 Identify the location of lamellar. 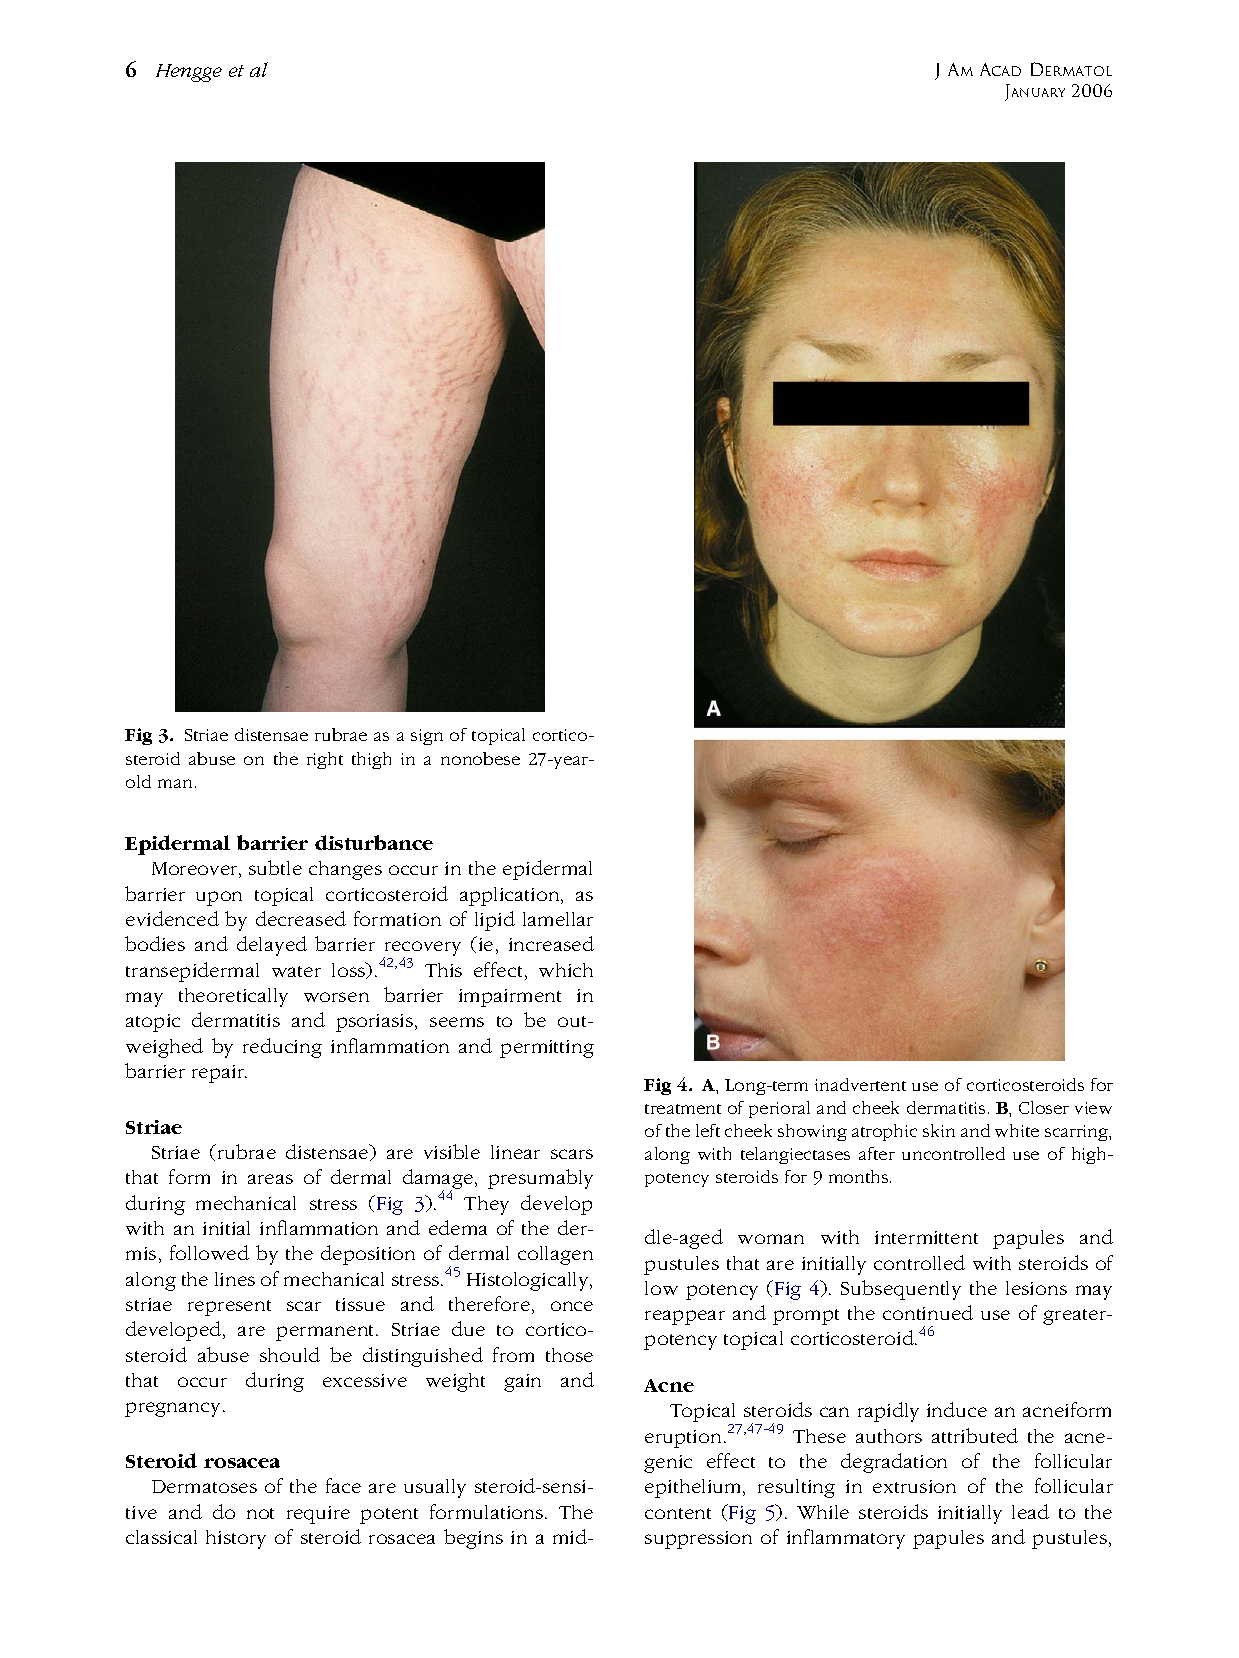
(558, 919).
